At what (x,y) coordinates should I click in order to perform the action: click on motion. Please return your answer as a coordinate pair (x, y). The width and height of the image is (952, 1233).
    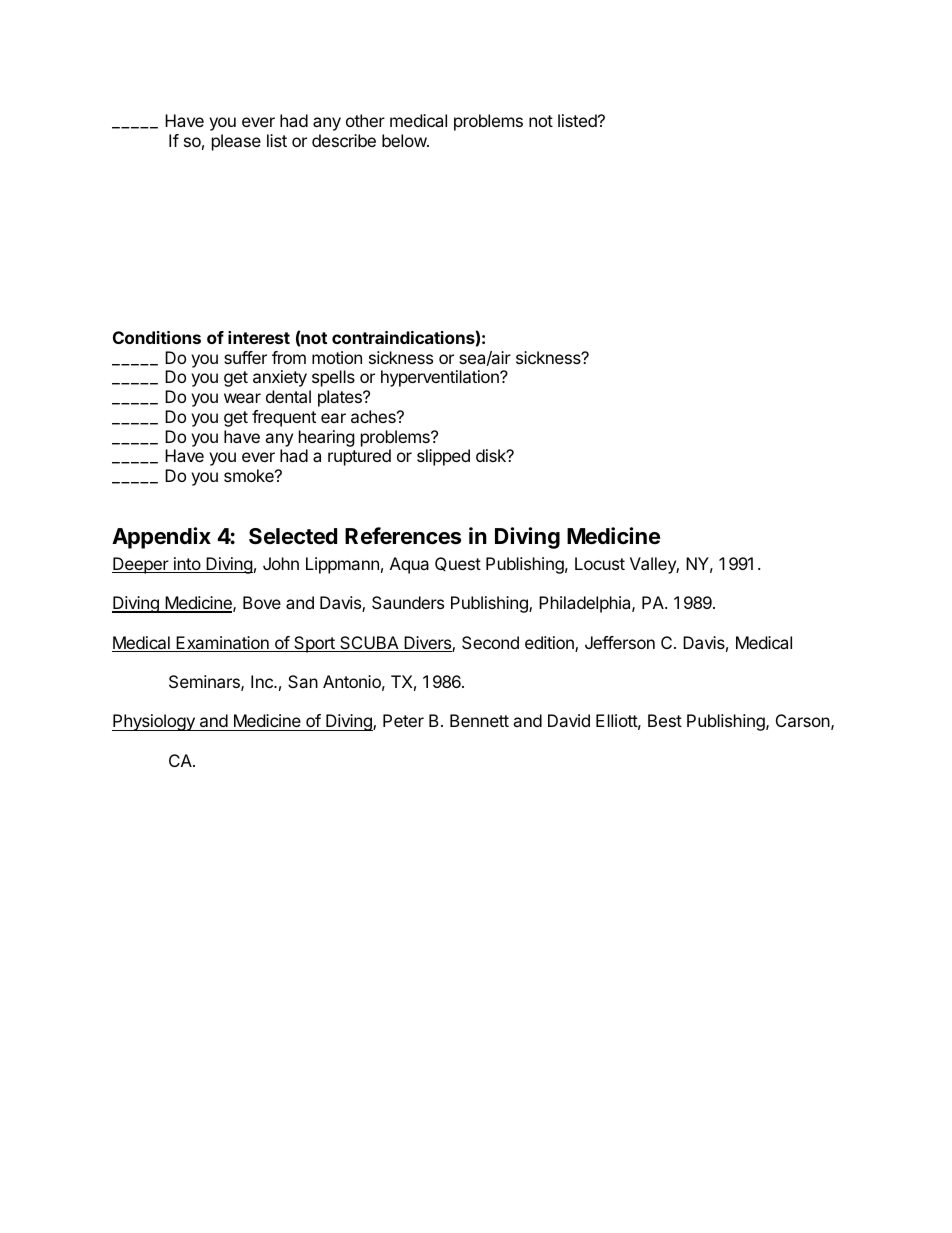
    Looking at the image, I should click on (337, 357).
